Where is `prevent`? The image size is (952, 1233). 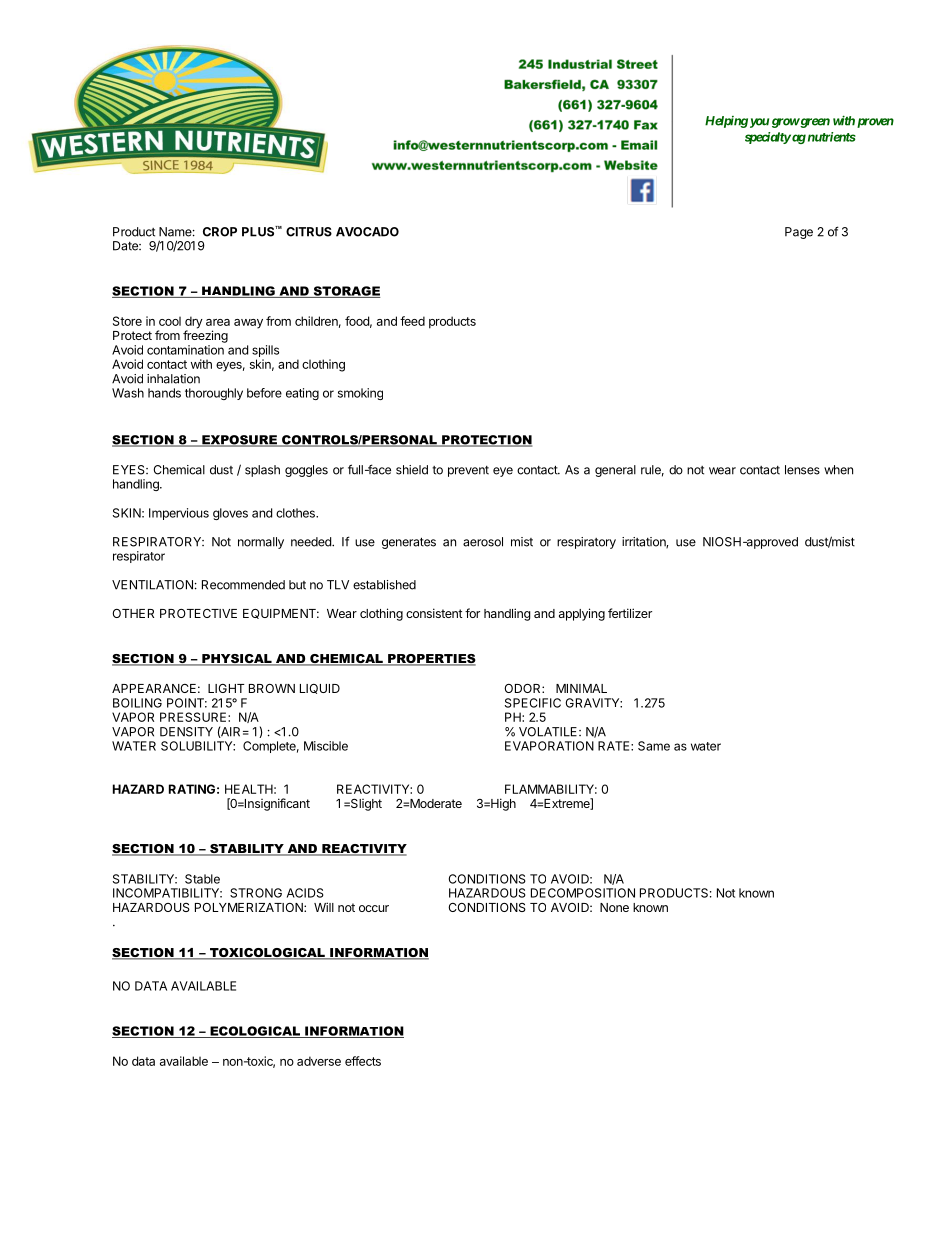
prevent is located at coordinates (468, 471).
